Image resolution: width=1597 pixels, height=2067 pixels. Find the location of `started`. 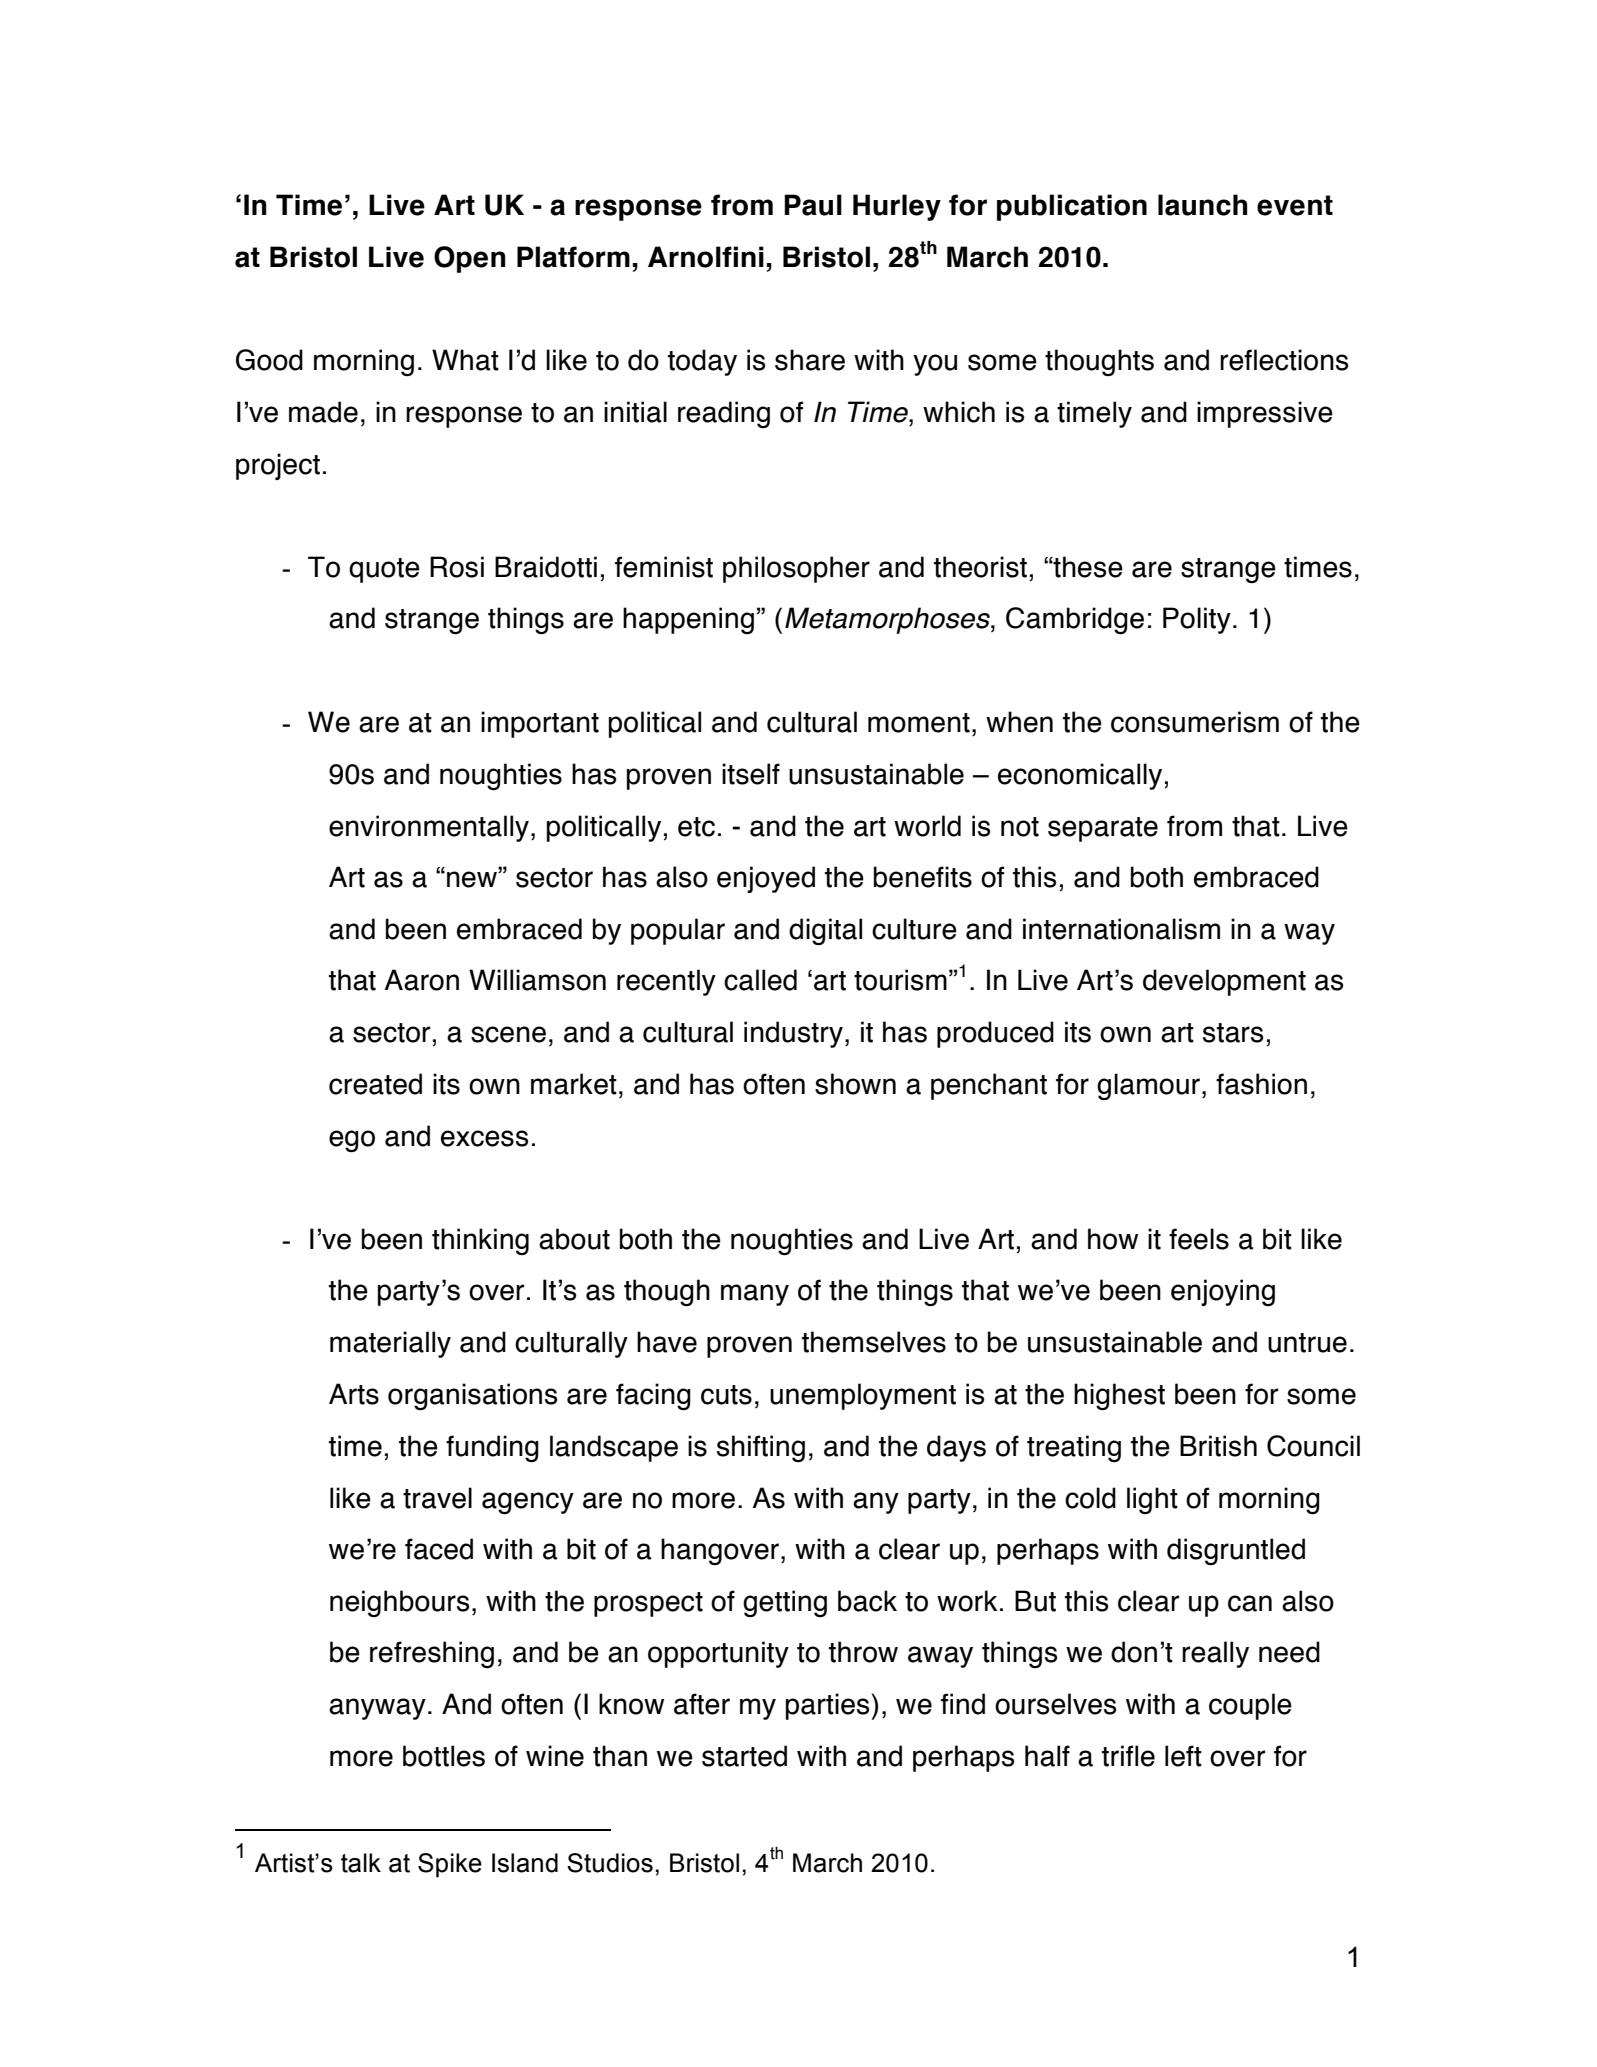

started is located at coordinates (744, 1756).
